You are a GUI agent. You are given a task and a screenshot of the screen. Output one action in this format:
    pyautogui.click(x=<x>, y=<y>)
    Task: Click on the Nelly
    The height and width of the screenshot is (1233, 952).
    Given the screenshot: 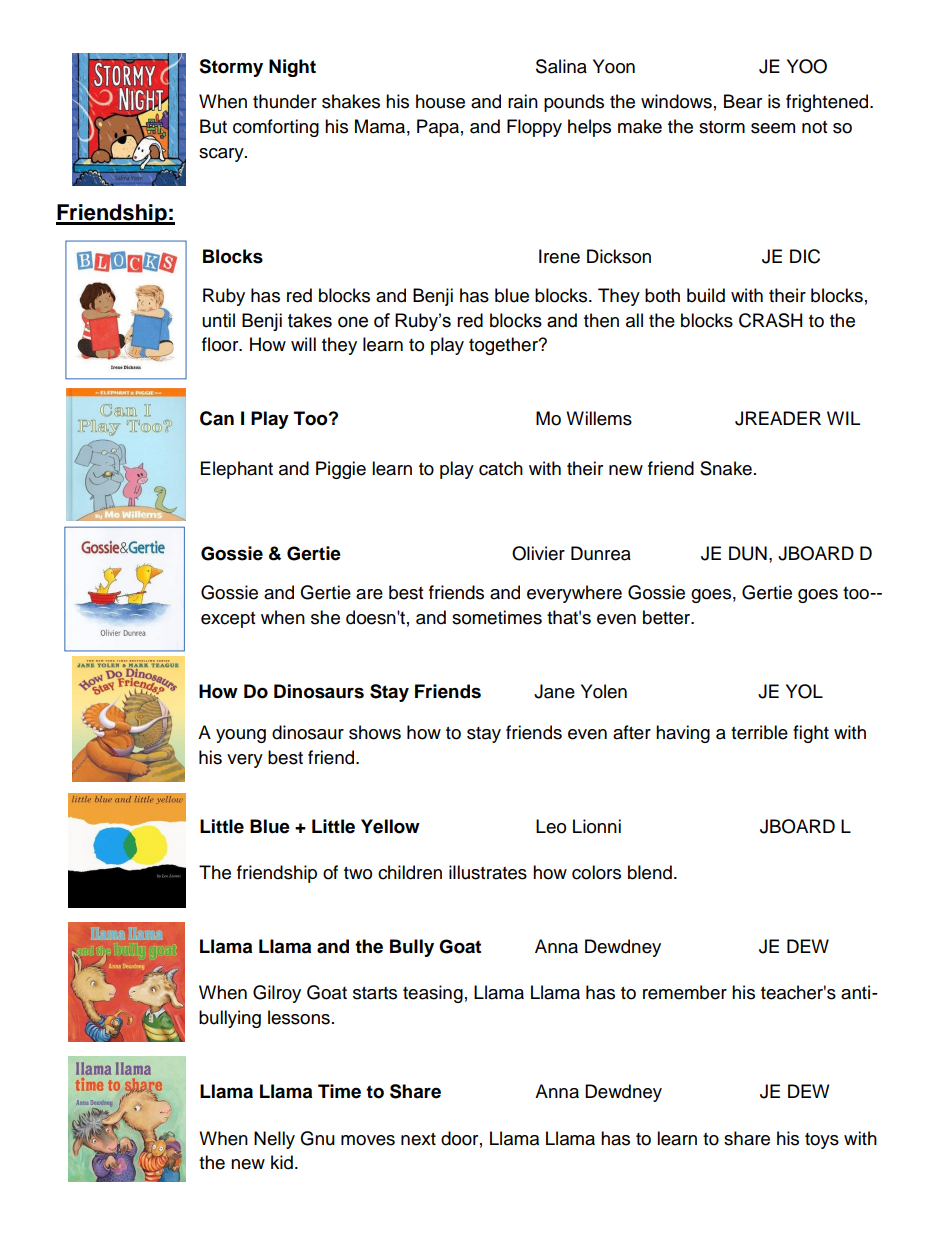 What is the action you would take?
    pyautogui.click(x=274, y=1140)
